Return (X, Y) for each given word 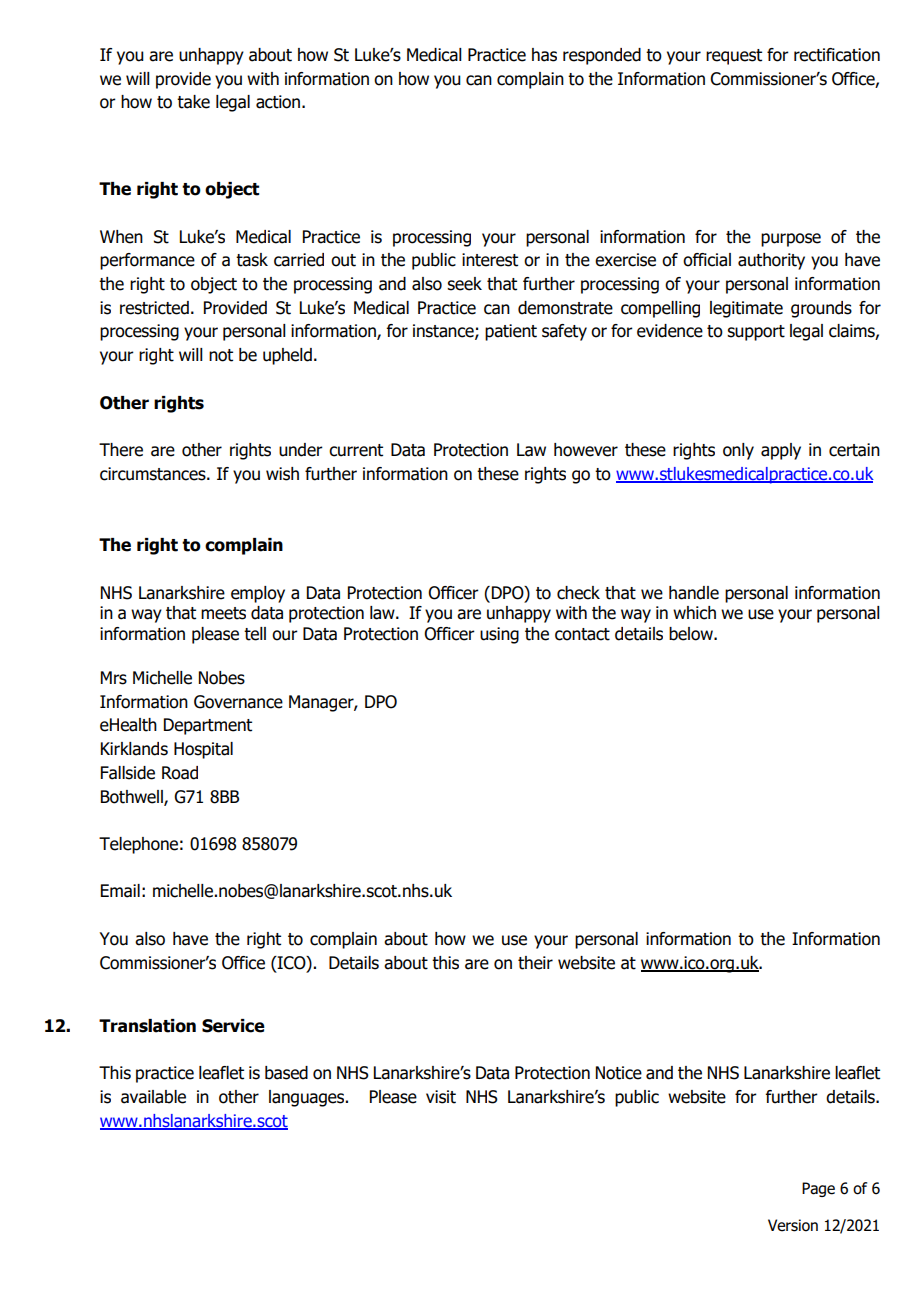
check (578, 593)
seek (464, 284)
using (499, 635)
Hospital (203, 750)
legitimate (746, 309)
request (734, 57)
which (694, 613)
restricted (154, 308)
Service (233, 1026)
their (535, 963)
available (153, 1097)
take (193, 102)
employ (258, 594)
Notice (619, 1073)
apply (781, 451)
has (544, 55)
